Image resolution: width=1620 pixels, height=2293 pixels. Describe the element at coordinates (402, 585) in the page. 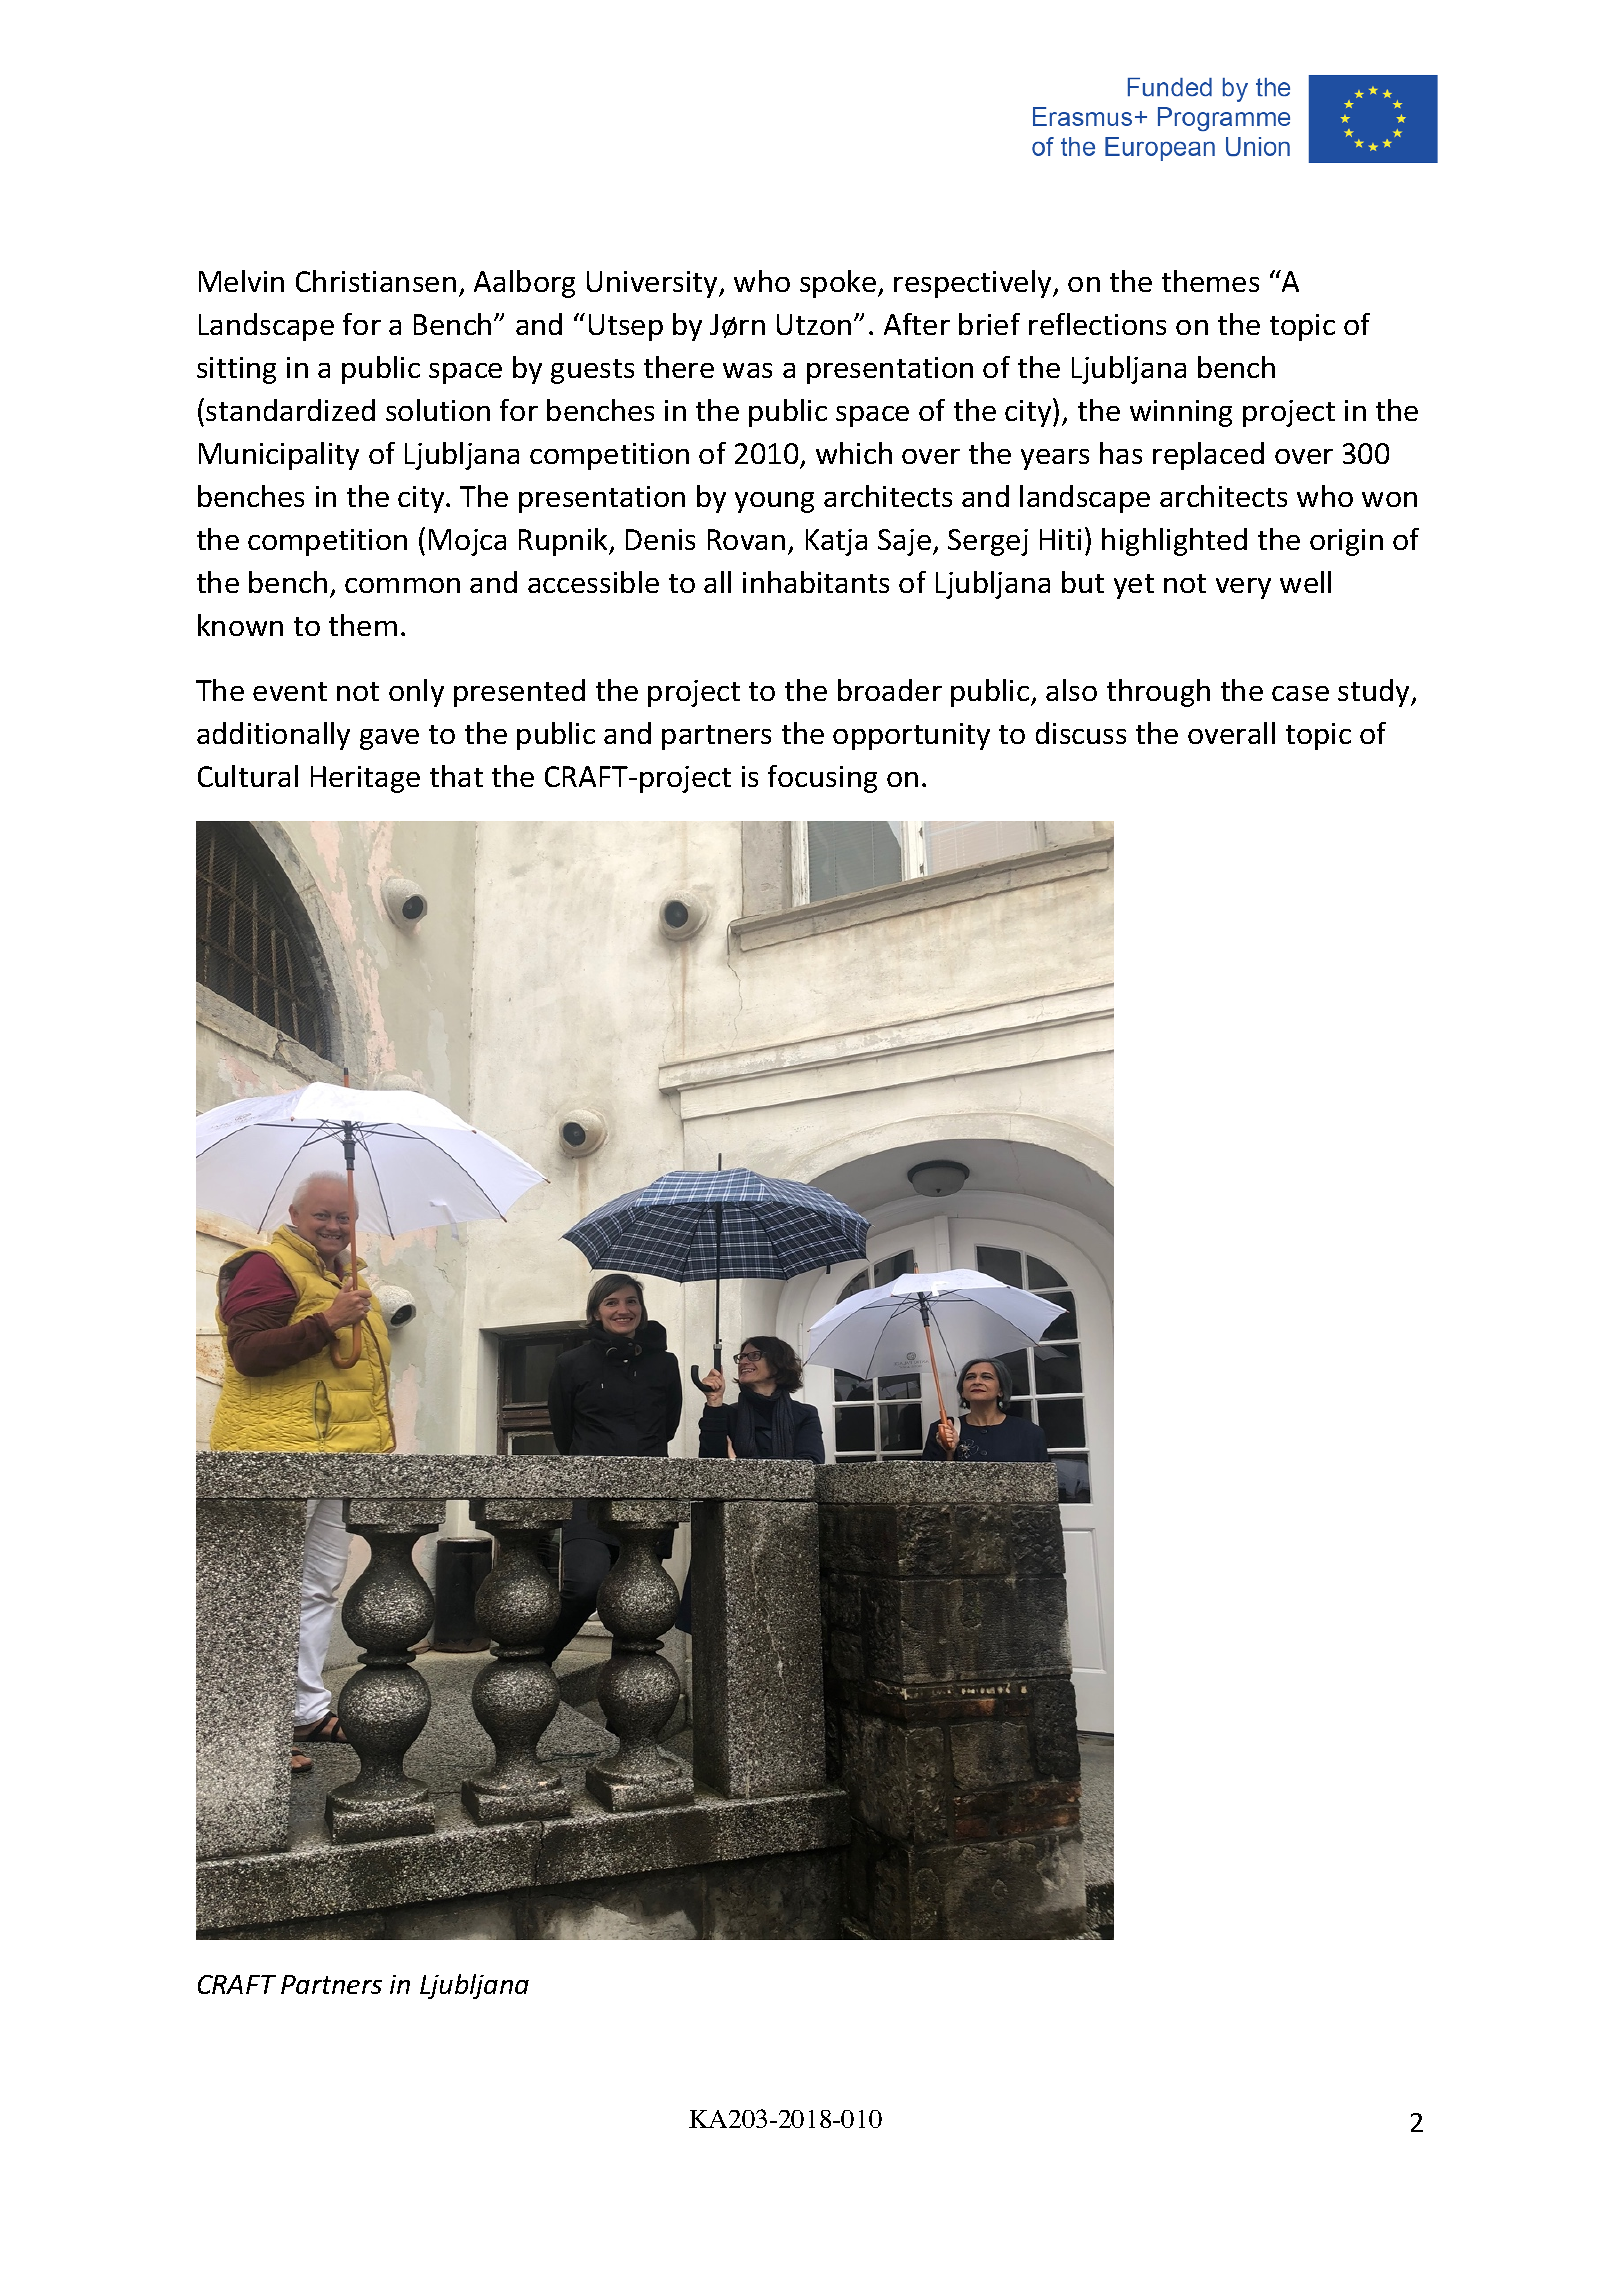

I see `common` at that location.
